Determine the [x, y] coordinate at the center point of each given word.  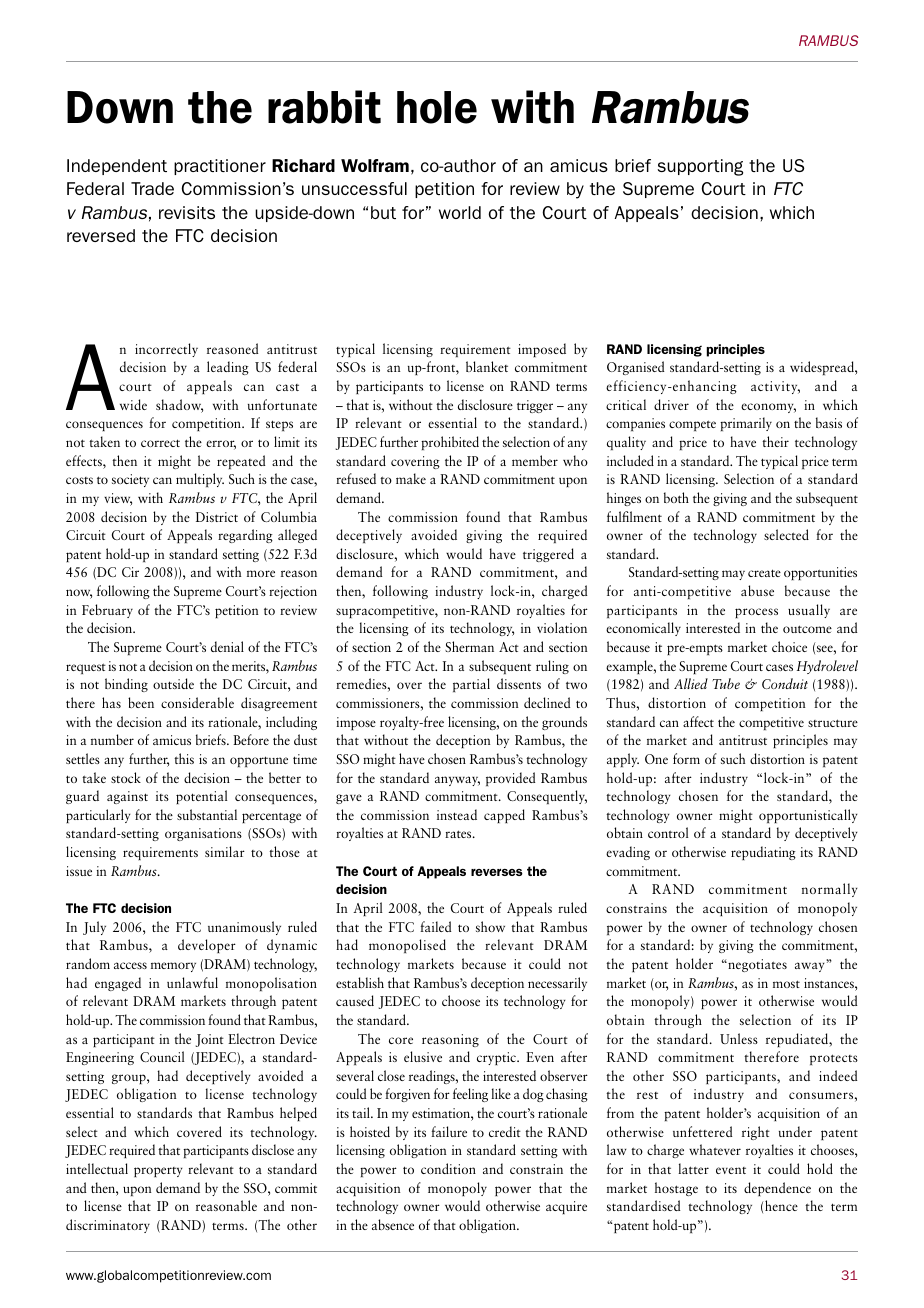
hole [437, 107]
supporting [700, 167]
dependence [777, 1189]
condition [448, 1168]
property [158, 1172]
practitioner [220, 167]
